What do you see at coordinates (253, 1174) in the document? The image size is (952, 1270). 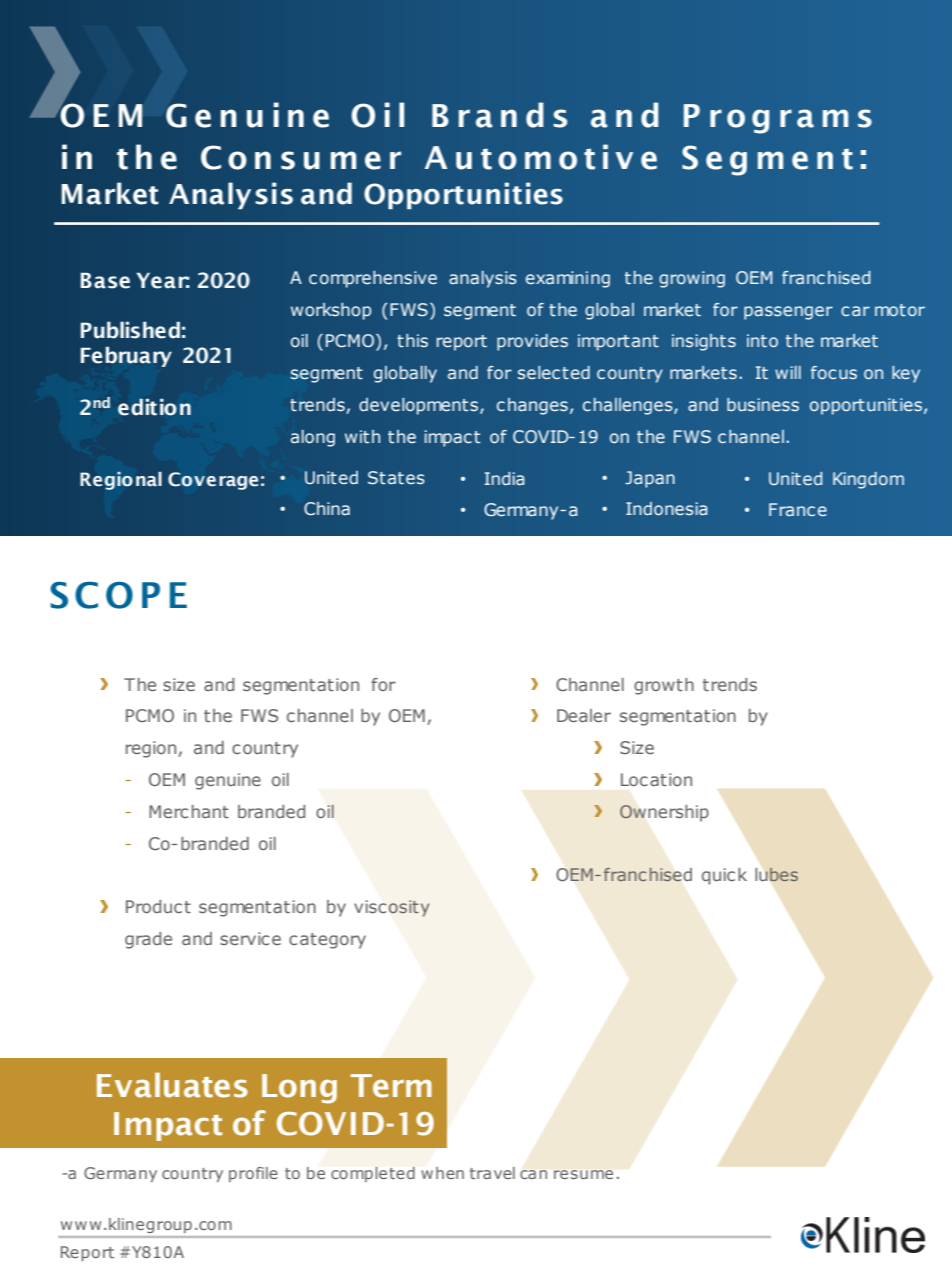 I see `profile` at bounding box center [253, 1174].
